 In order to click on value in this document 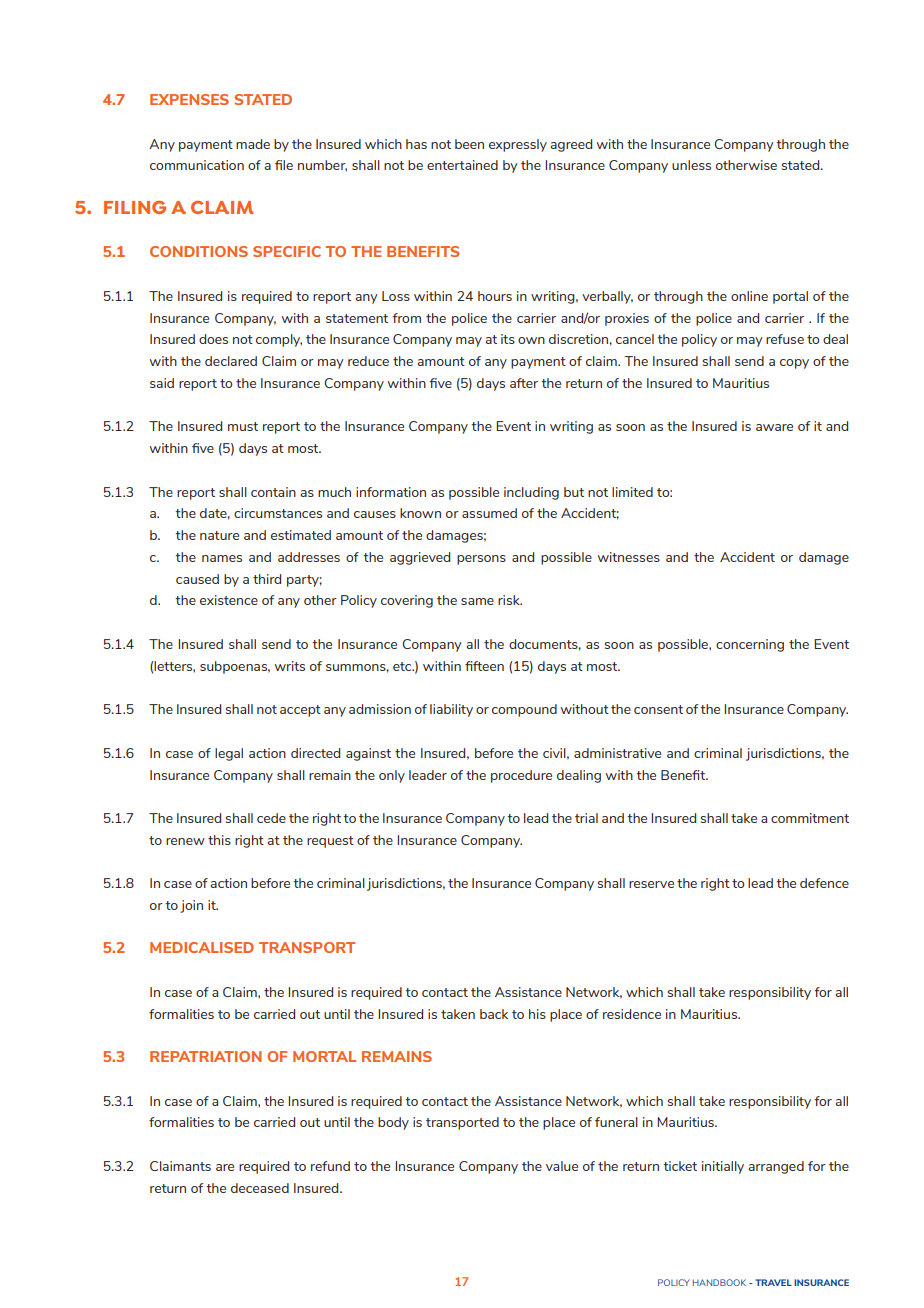, I will do `click(562, 1166)`.
